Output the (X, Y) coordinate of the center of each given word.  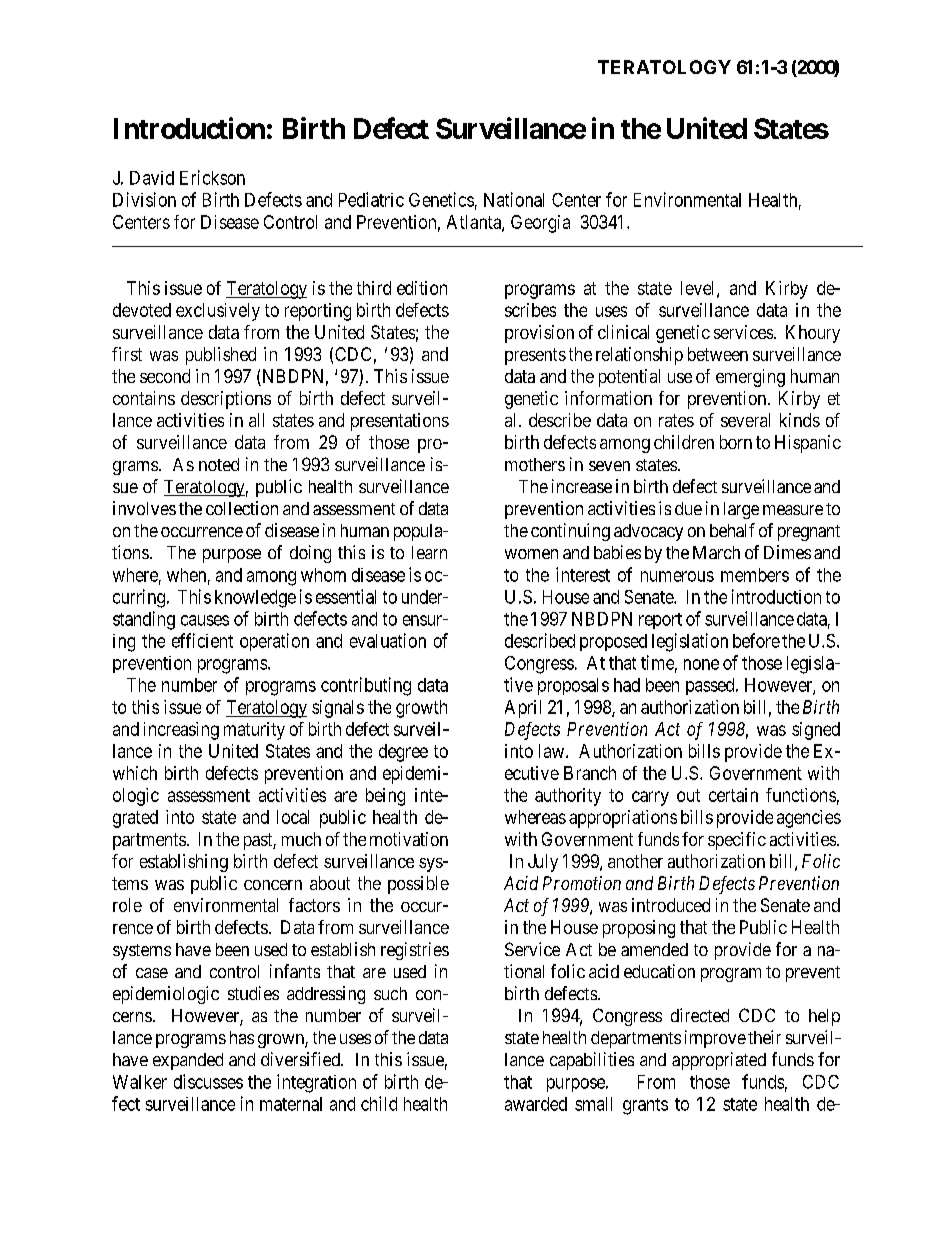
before (756, 640)
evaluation (388, 640)
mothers (535, 464)
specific (737, 841)
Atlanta (475, 223)
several (745, 420)
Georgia (540, 224)
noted (219, 464)
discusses (208, 1081)
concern (273, 885)
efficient (202, 640)
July (543, 863)
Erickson (212, 177)
